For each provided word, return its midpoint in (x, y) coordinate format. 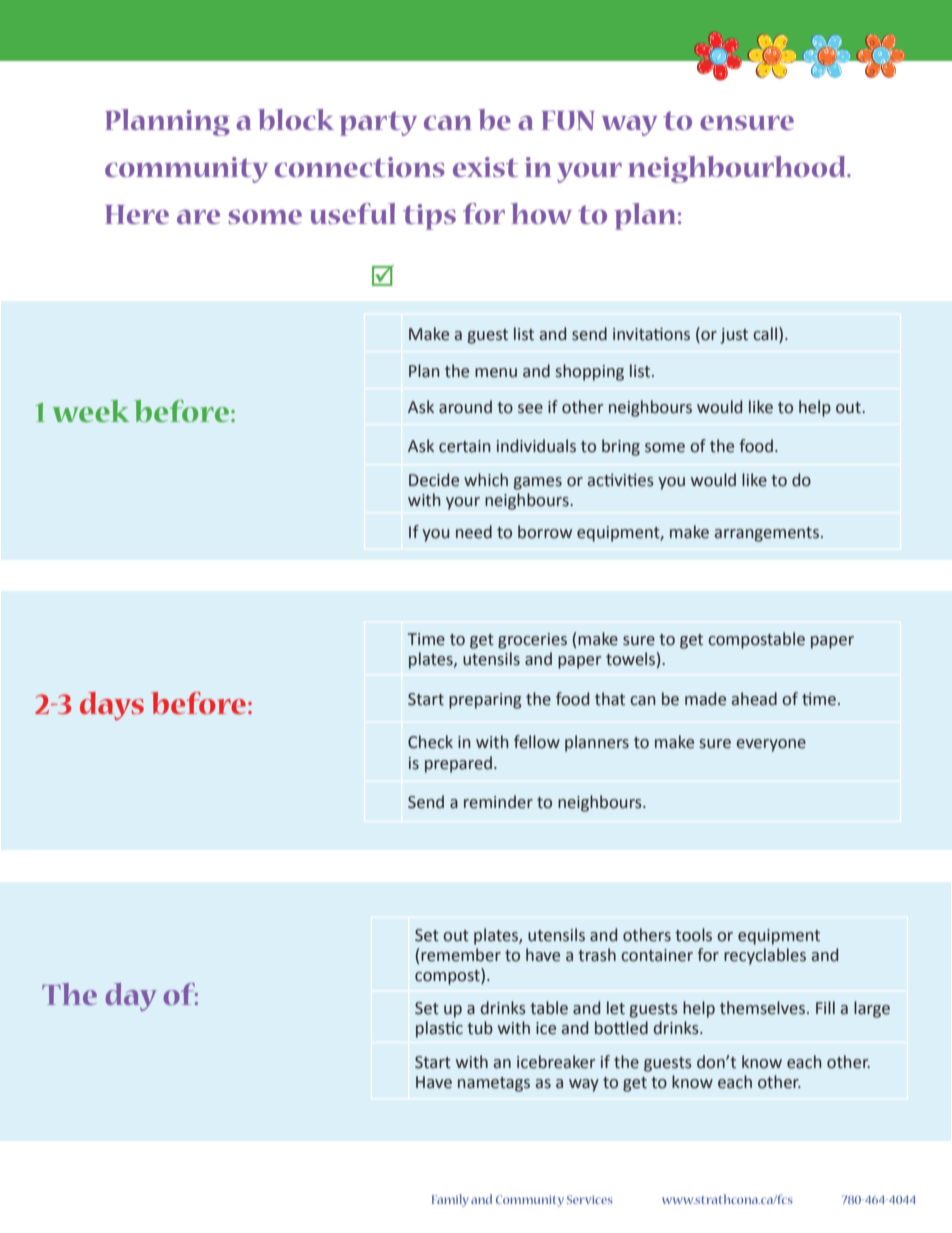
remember (461, 955)
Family (450, 1200)
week (90, 411)
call (765, 334)
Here (137, 214)
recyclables (765, 956)
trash (597, 955)
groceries (532, 641)
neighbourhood (738, 169)
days (112, 706)
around (465, 407)
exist (485, 167)
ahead (754, 699)
